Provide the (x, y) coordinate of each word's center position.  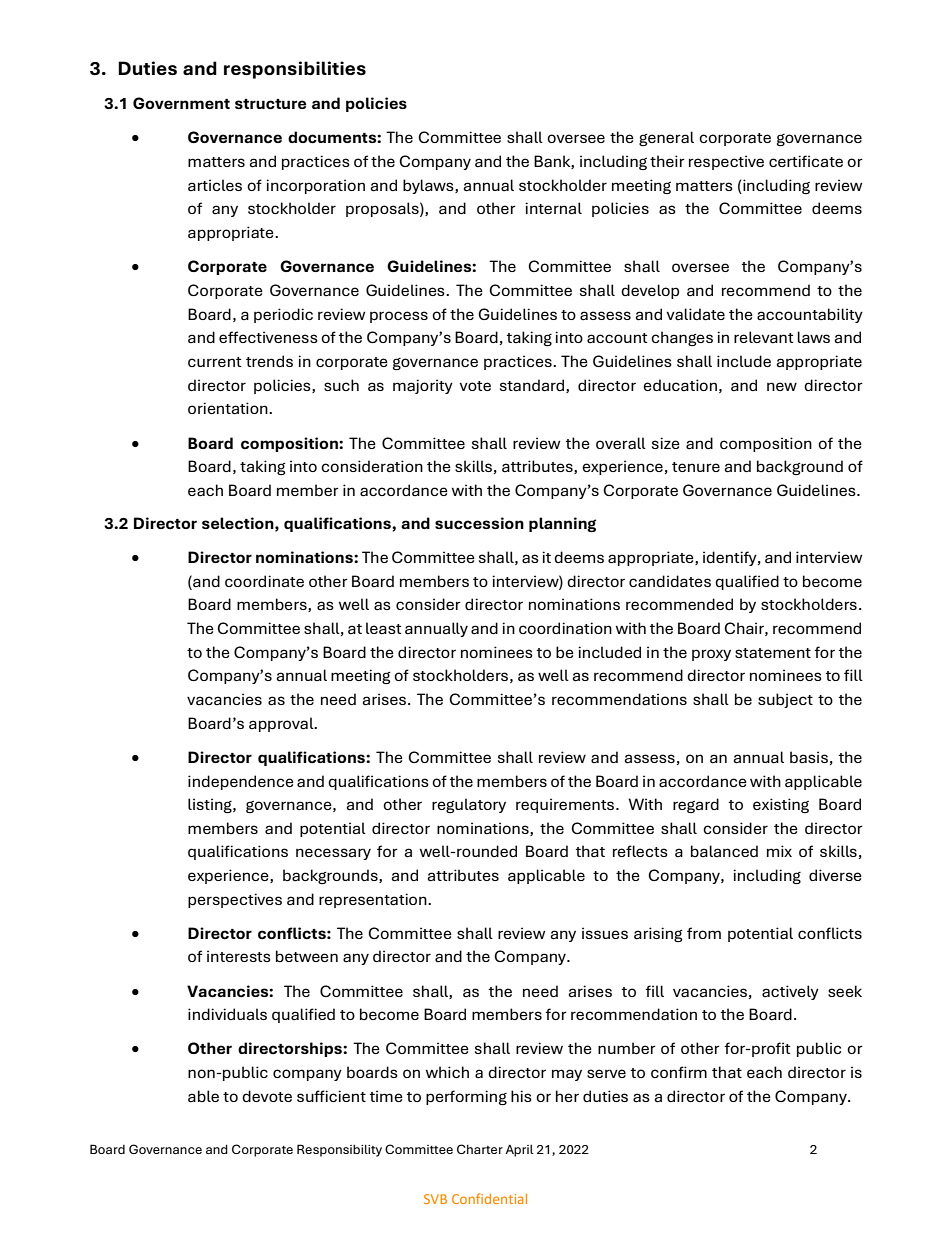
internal (553, 208)
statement (773, 653)
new (782, 386)
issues (605, 933)
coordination (565, 628)
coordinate (264, 581)
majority (423, 386)
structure (270, 104)
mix (779, 851)
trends (269, 361)
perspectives (235, 900)
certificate (806, 161)
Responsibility (339, 1150)
